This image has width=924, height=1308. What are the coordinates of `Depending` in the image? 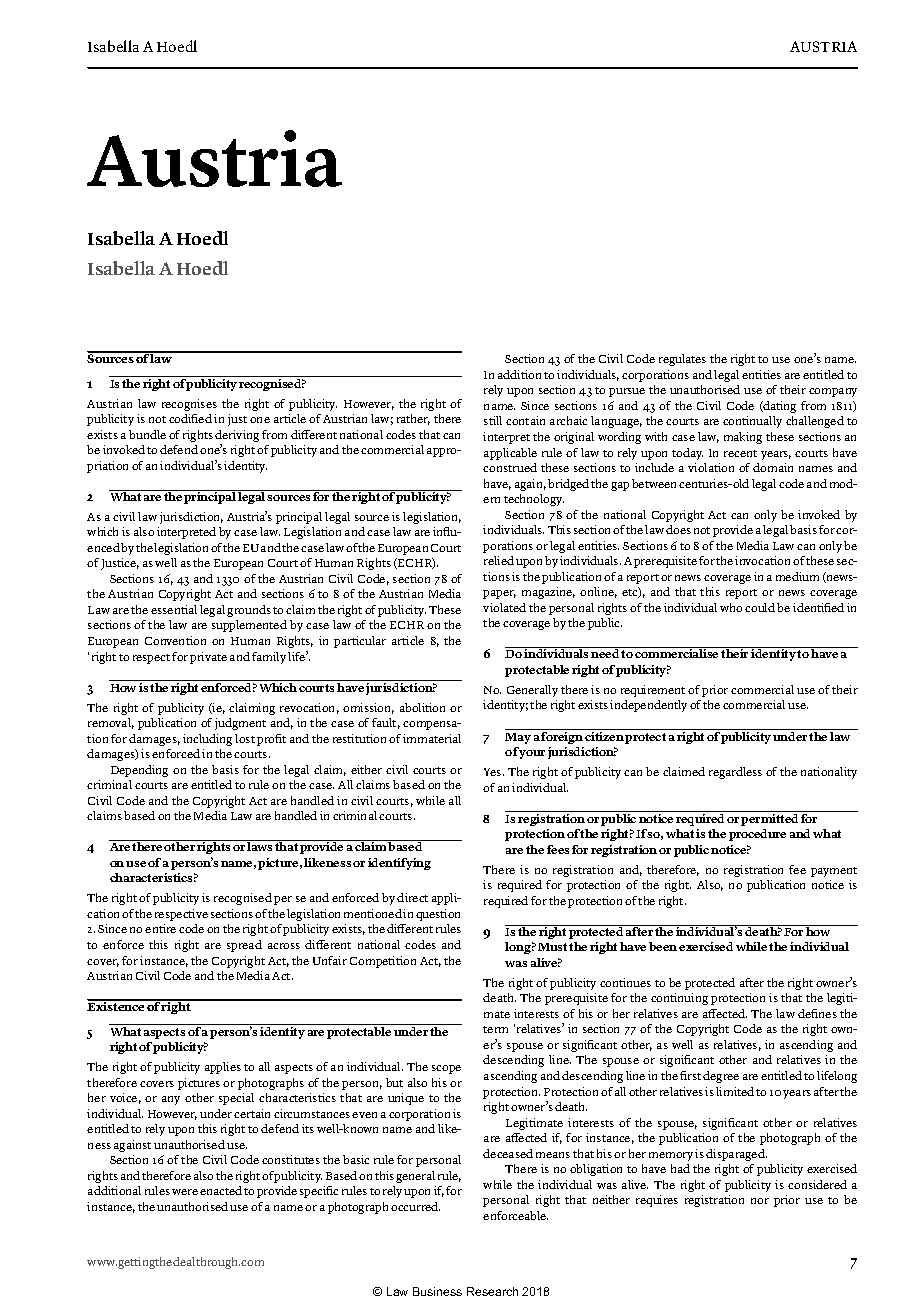 It's located at (139, 771).
